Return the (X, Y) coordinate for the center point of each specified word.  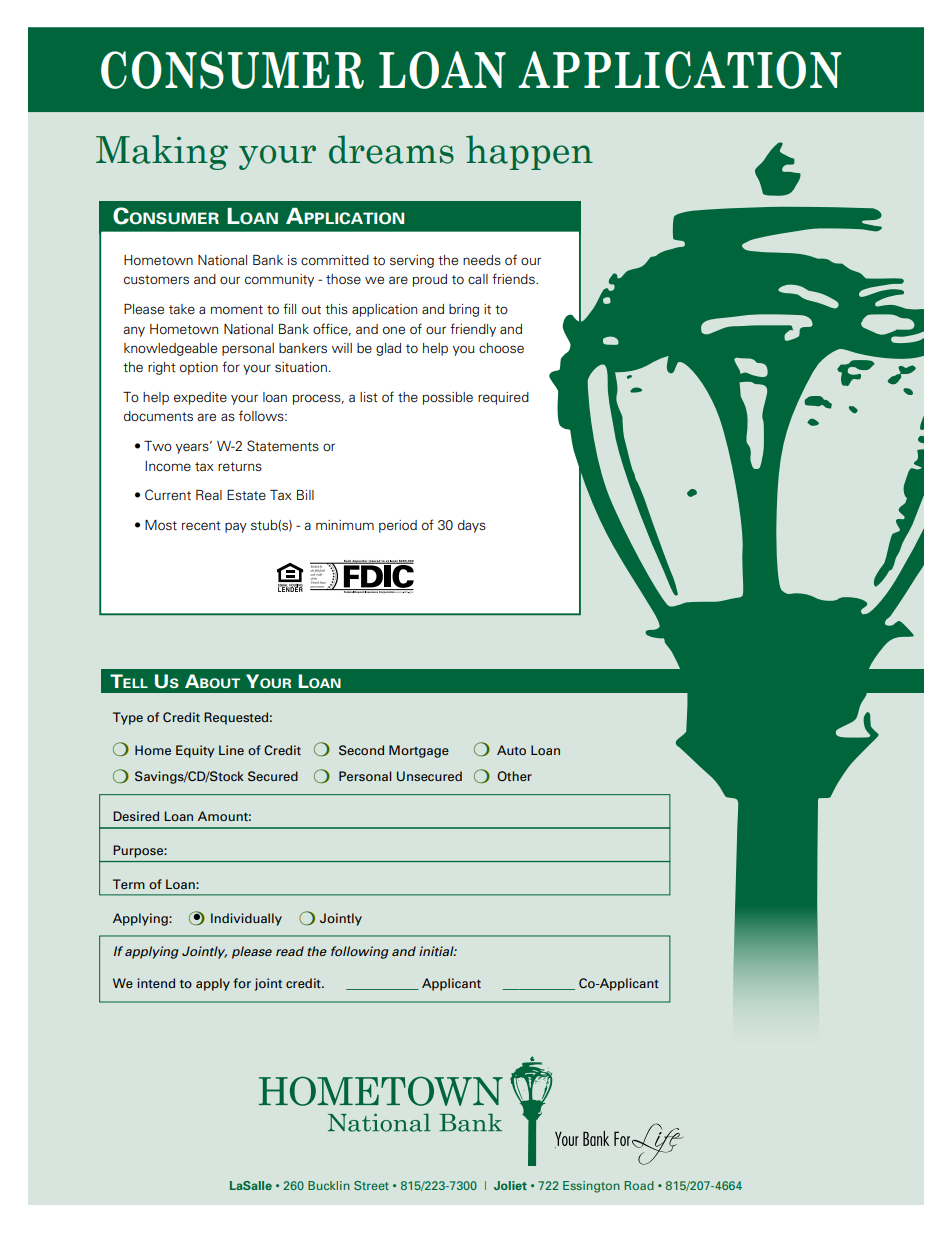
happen (529, 152)
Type (128, 718)
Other (514, 776)
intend (156, 983)
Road (639, 1185)
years (193, 448)
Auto (511, 750)
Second (361, 750)
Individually (246, 919)
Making (162, 152)
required (503, 398)
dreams (391, 149)
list (369, 397)
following (360, 952)
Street (371, 1185)
